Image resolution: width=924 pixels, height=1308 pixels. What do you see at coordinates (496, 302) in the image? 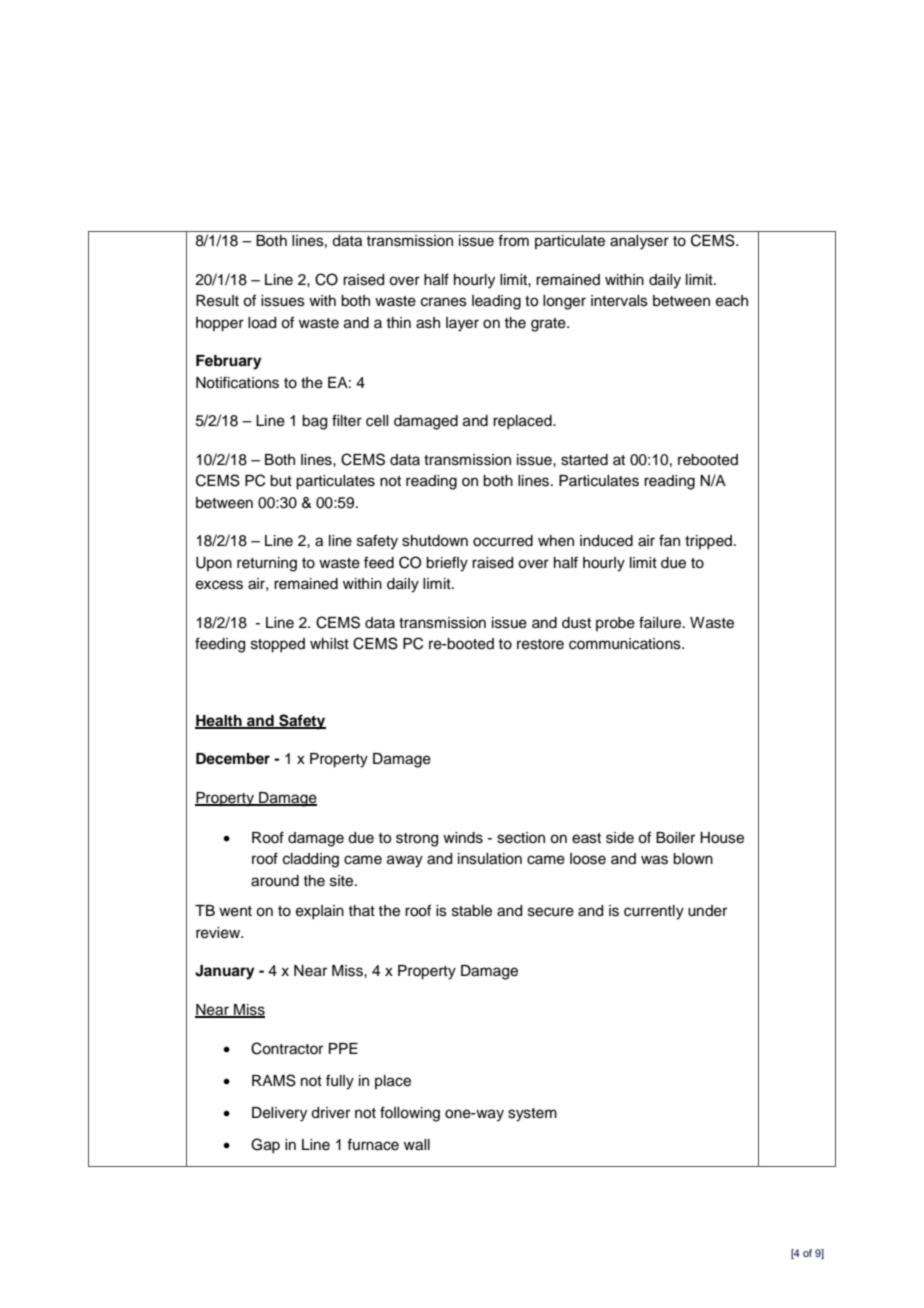
I see `leading` at bounding box center [496, 302].
